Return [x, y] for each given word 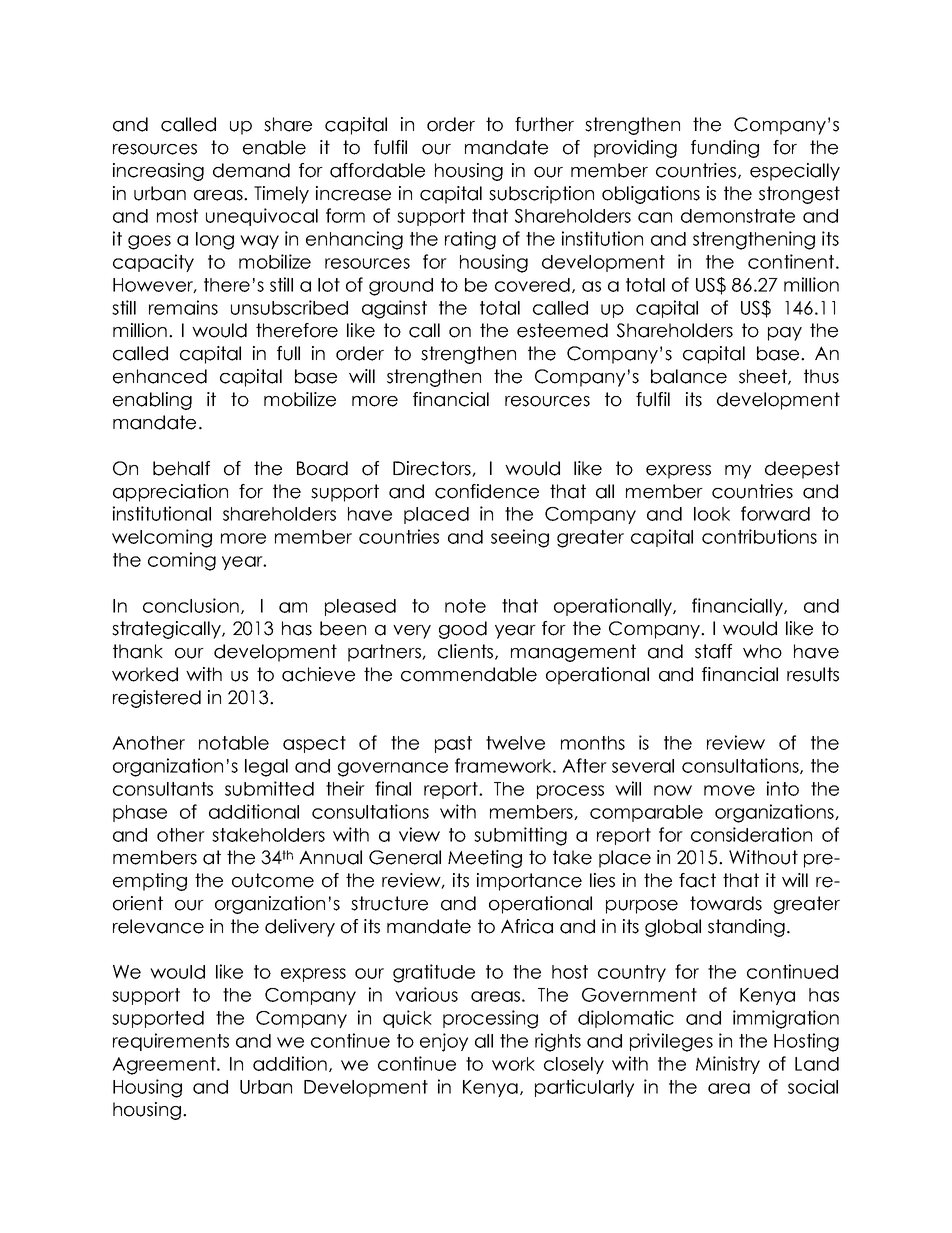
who [762, 651]
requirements [171, 1042]
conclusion [191, 605]
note [465, 606]
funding [725, 149]
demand [251, 170]
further [544, 124]
